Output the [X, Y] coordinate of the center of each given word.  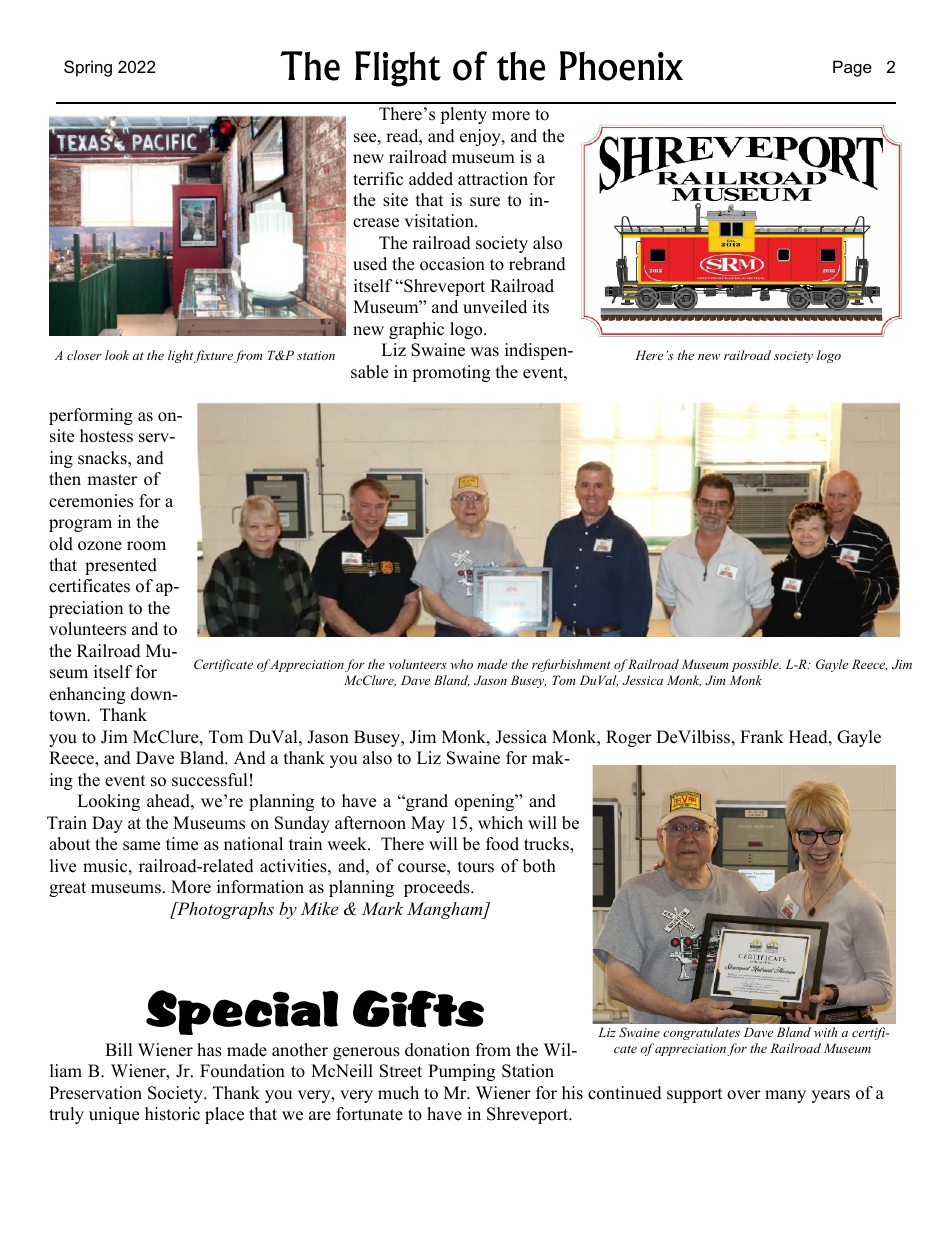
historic [172, 1114]
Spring [88, 68]
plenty [463, 115]
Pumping [461, 1072]
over [744, 1095]
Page [852, 68]
